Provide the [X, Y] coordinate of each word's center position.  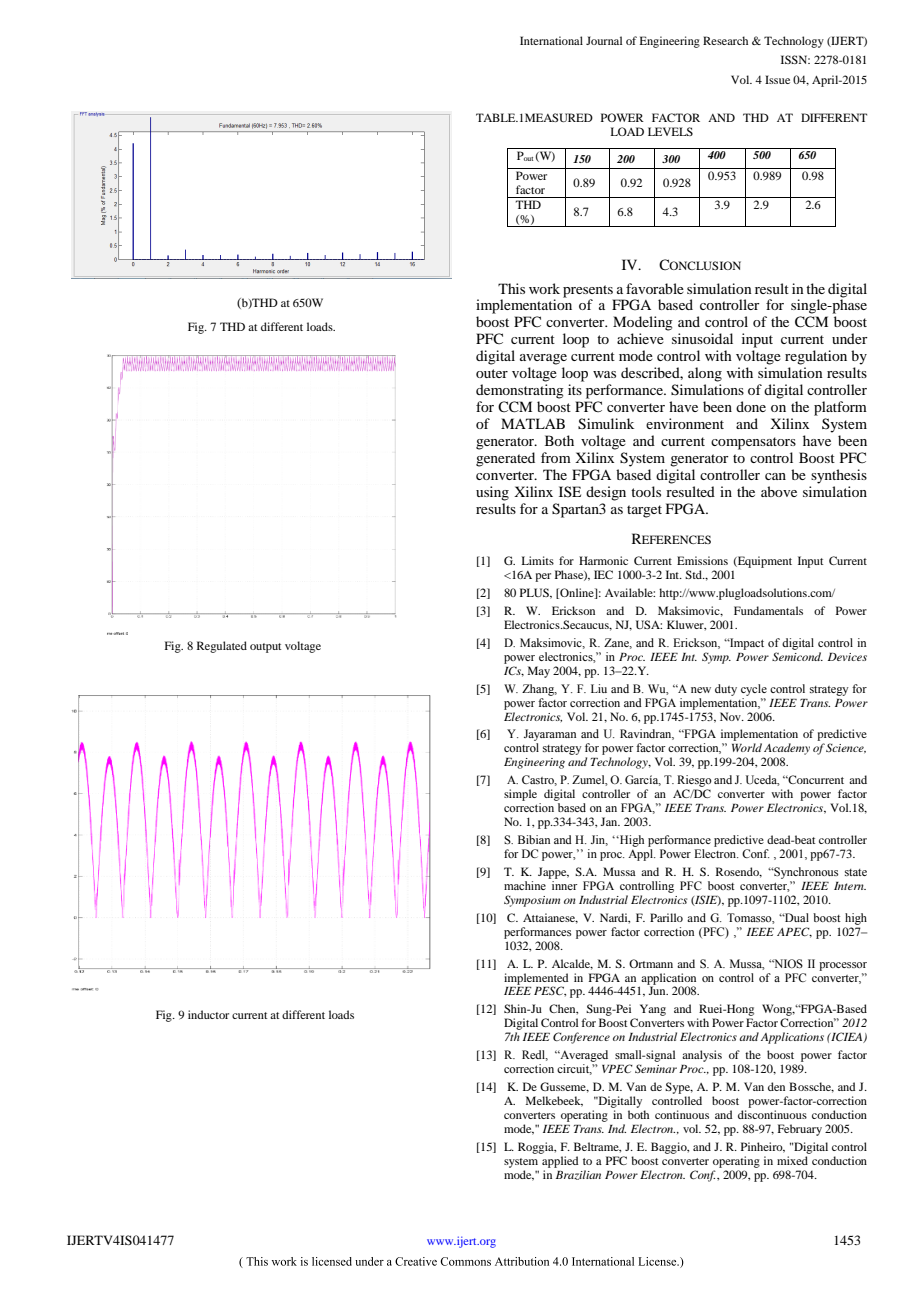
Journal [604, 40]
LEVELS [670, 131]
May [539, 672]
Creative [416, 1261]
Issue [777, 79]
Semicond [797, 656]
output [265, 648]
